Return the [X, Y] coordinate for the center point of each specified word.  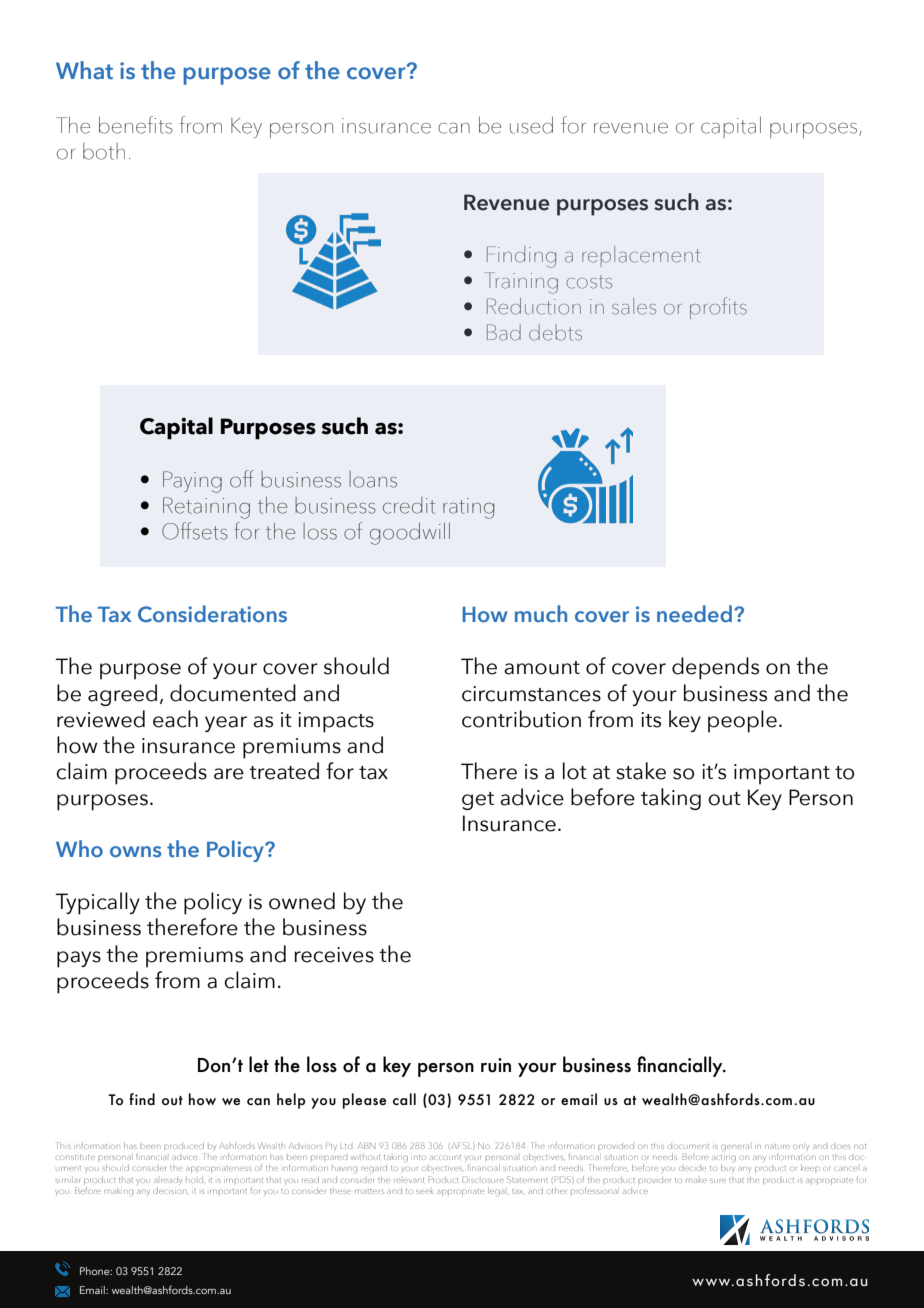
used [531, 125]
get [478, 801]
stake [641, 771]
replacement [641, 256]
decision [171, 1190]
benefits [136, 125]
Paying [192, 482]
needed [694, 614]
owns [135, 851]
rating [468, 508]
